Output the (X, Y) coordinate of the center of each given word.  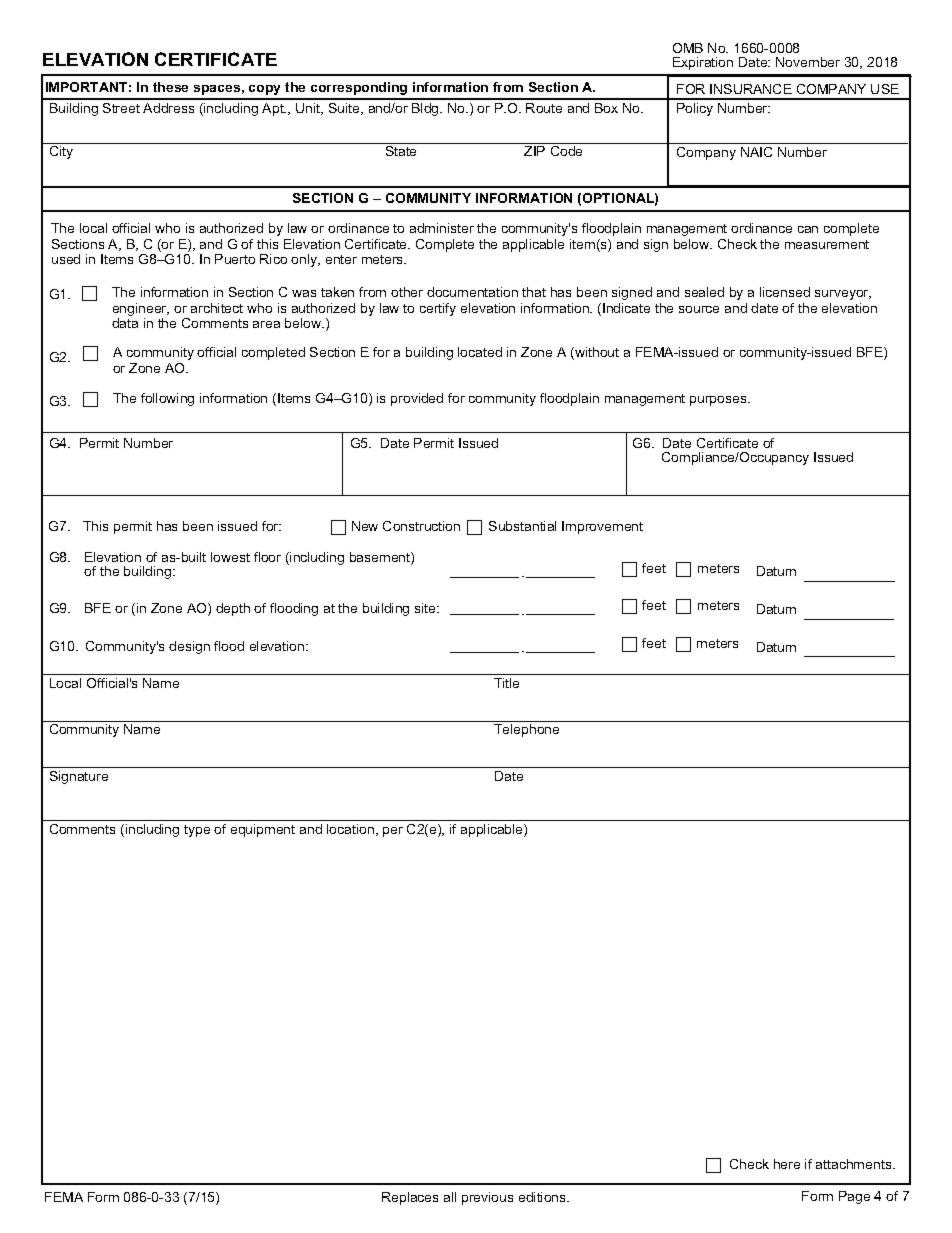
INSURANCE (751, 89)
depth (233, 609)
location (352, 830)
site (426, 608)
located (480, 352)
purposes (719, 401)
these (170, 87)
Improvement (602, 527)
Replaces (410, 1198)
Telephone (526, 730)
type (197, 831)
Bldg (426, 109)
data (125, 323)
